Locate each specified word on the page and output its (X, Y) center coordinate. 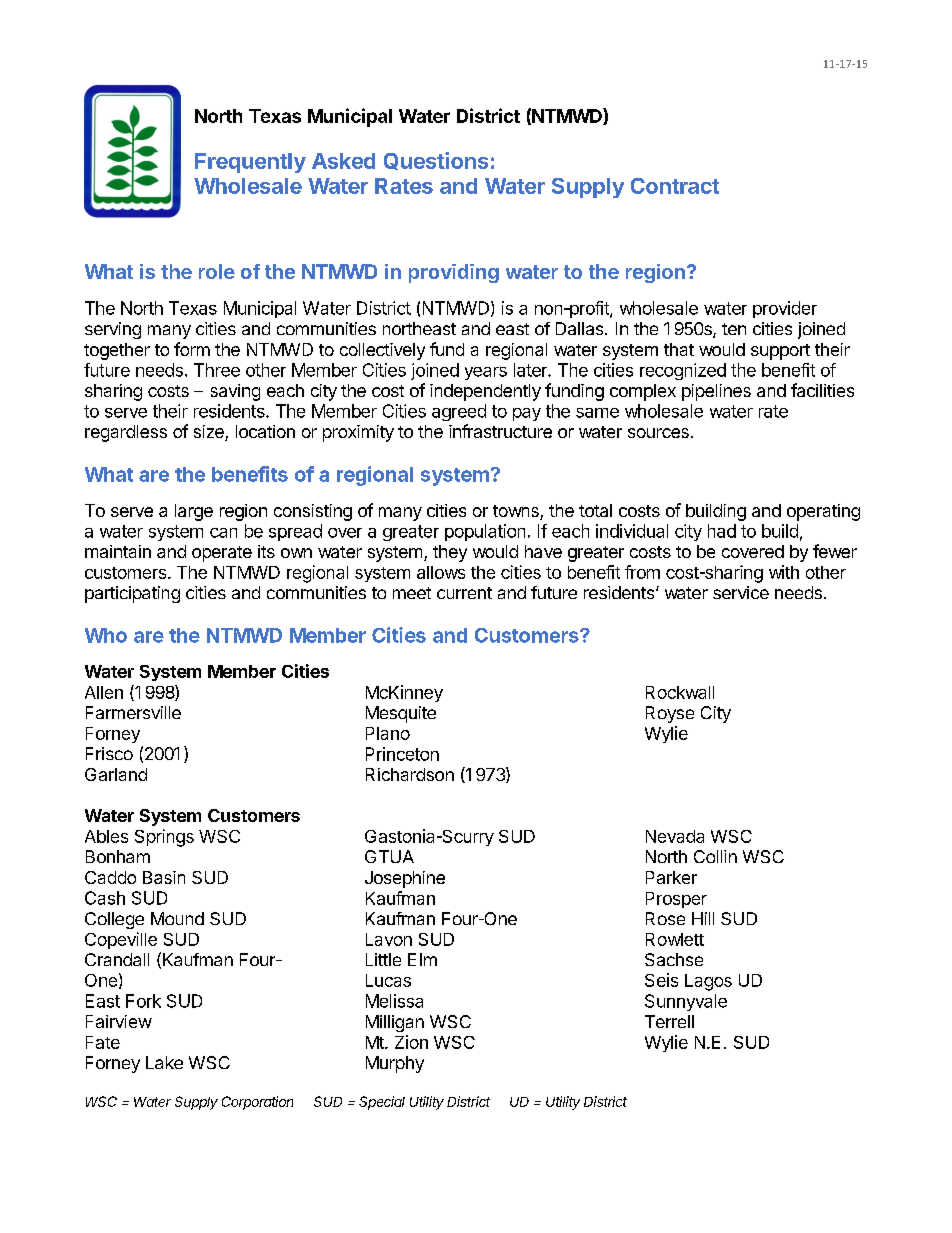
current (464, 593)
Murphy (395, 1064)
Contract (675, 186)
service (741, 592)
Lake (164, 1062)
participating (132, 594)
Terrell (669, 1021)
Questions (436, 161)
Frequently (250, 163)
